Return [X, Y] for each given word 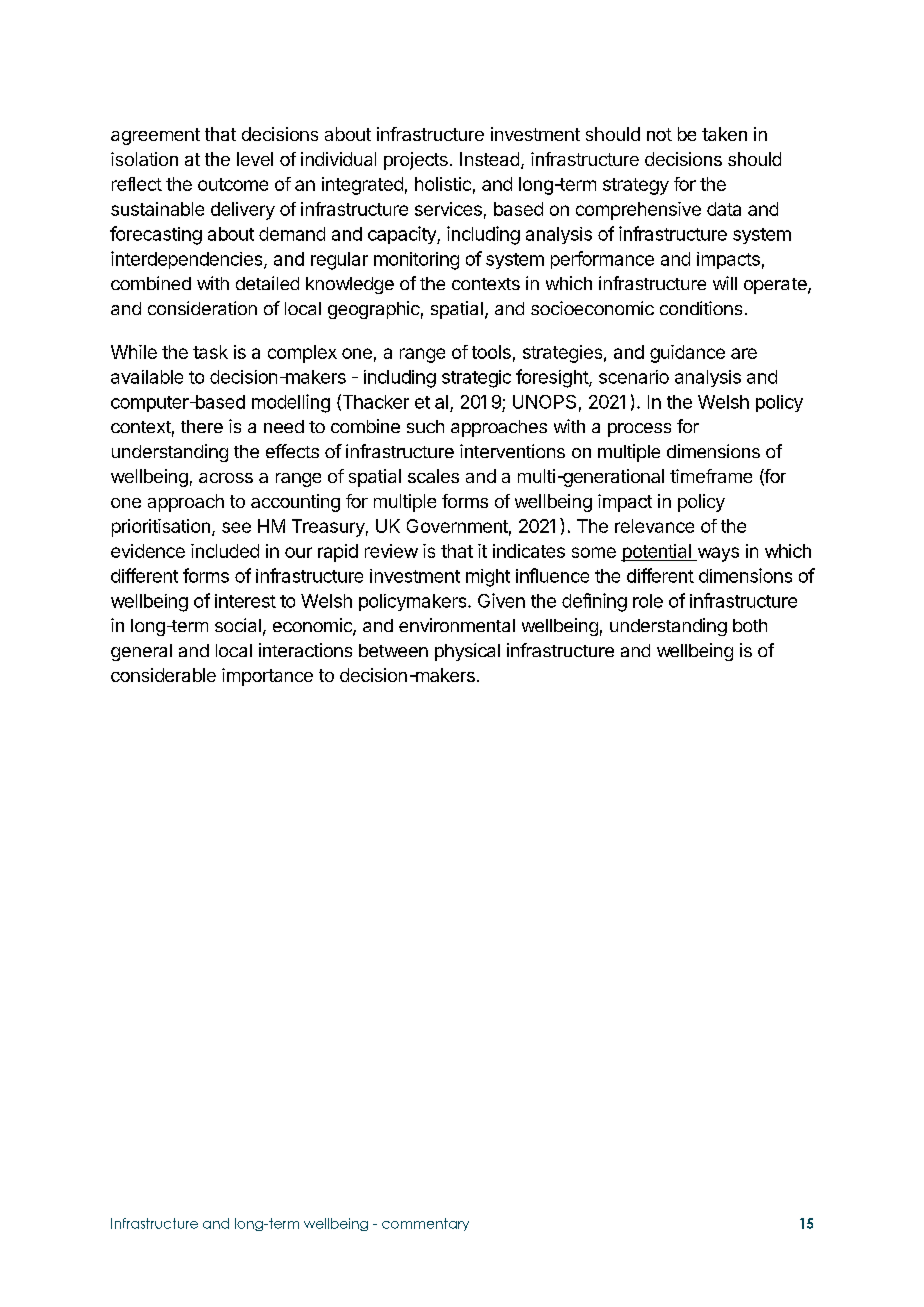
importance [267, 677]
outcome [233, 184]
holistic [443, 184]
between [393, 650]
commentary [425, 1224]
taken [724, 134]
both [750, 625]
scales [433, 476]
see [236, 527]
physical [467, 652]
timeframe [711, 476]
